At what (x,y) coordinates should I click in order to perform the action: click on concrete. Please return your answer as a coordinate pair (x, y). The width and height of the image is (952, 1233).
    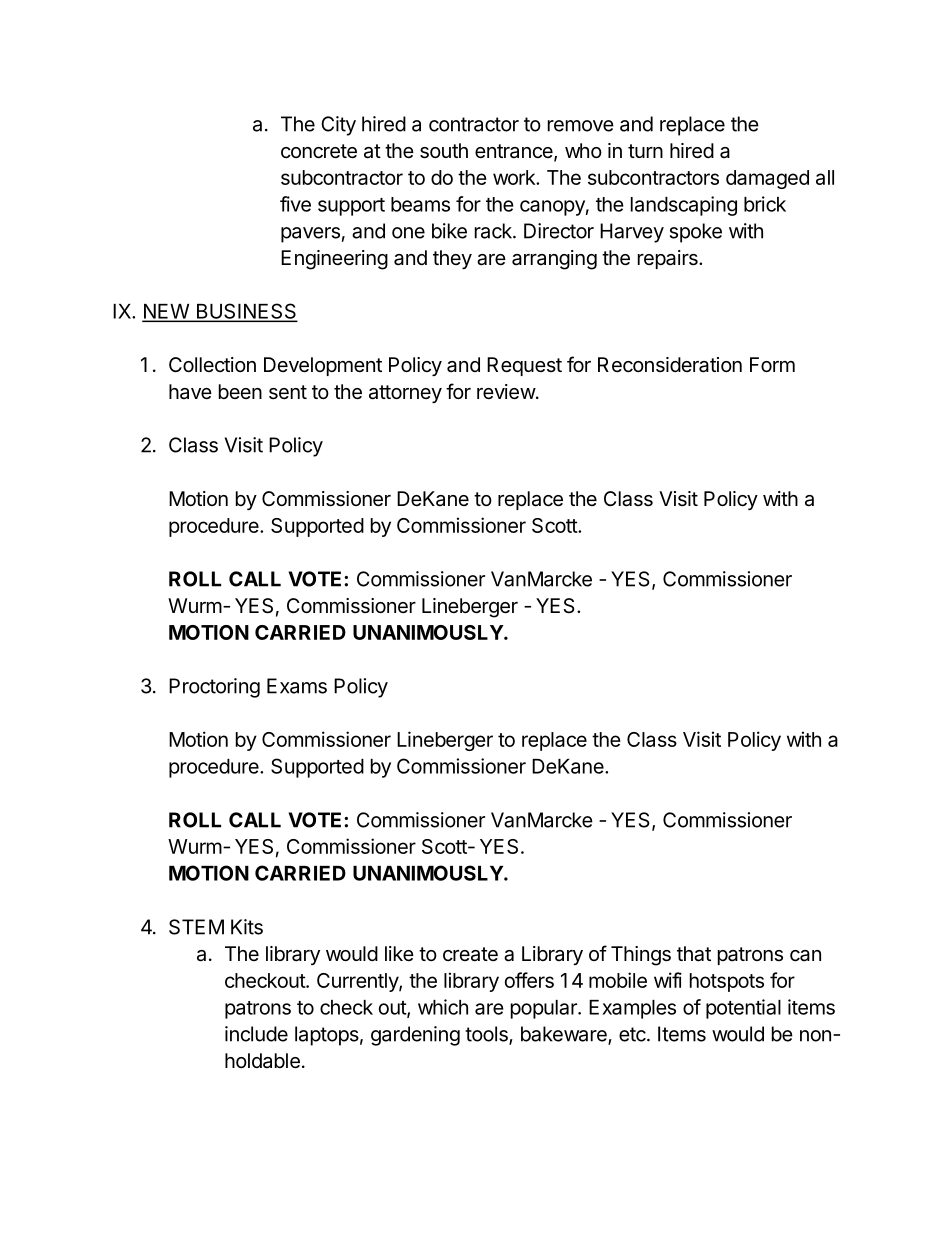
    Looking at the image, I should click on (319, 151).
